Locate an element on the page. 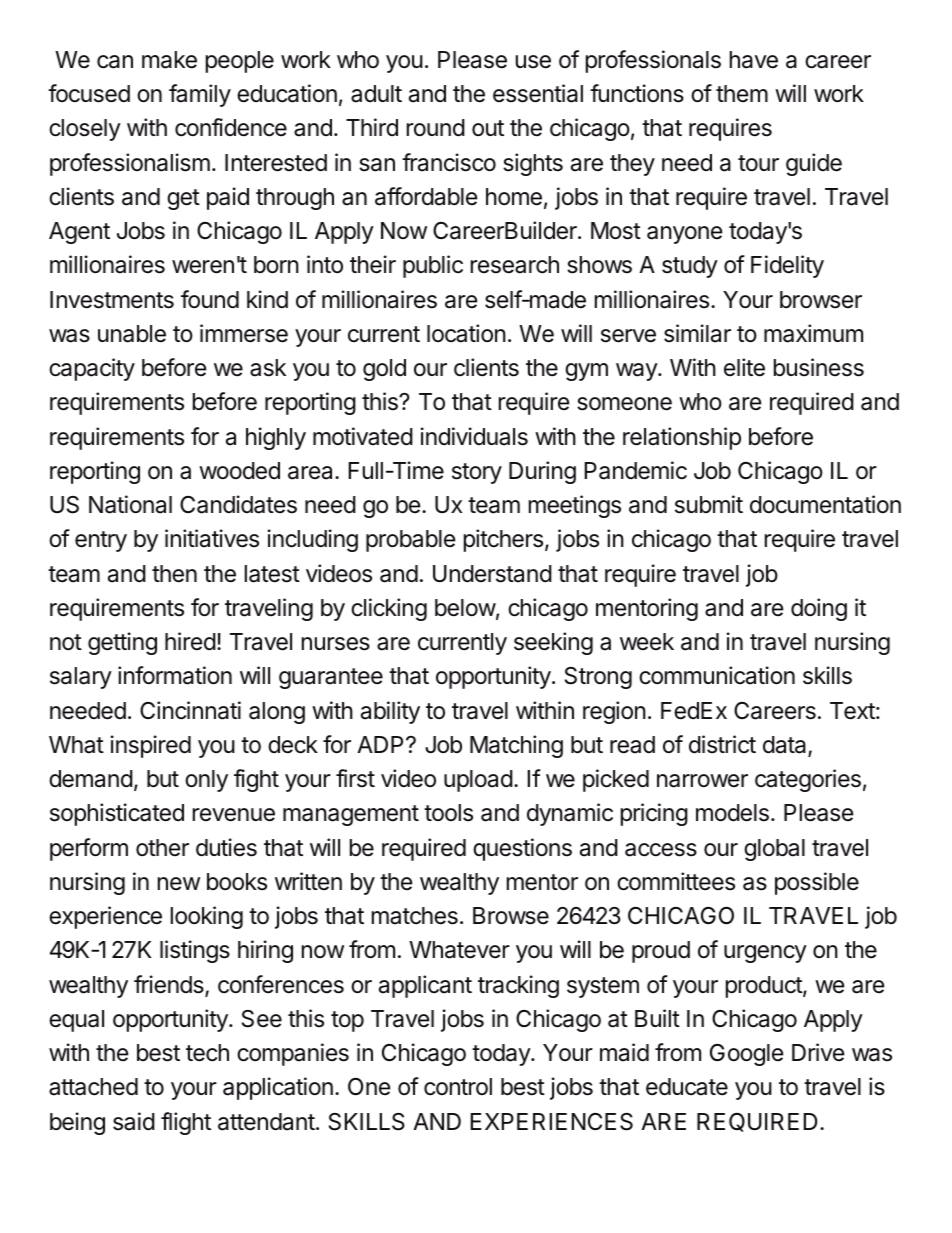 The height and width of the page is (1233, 952). control is located at coordinates (458, 1087).
